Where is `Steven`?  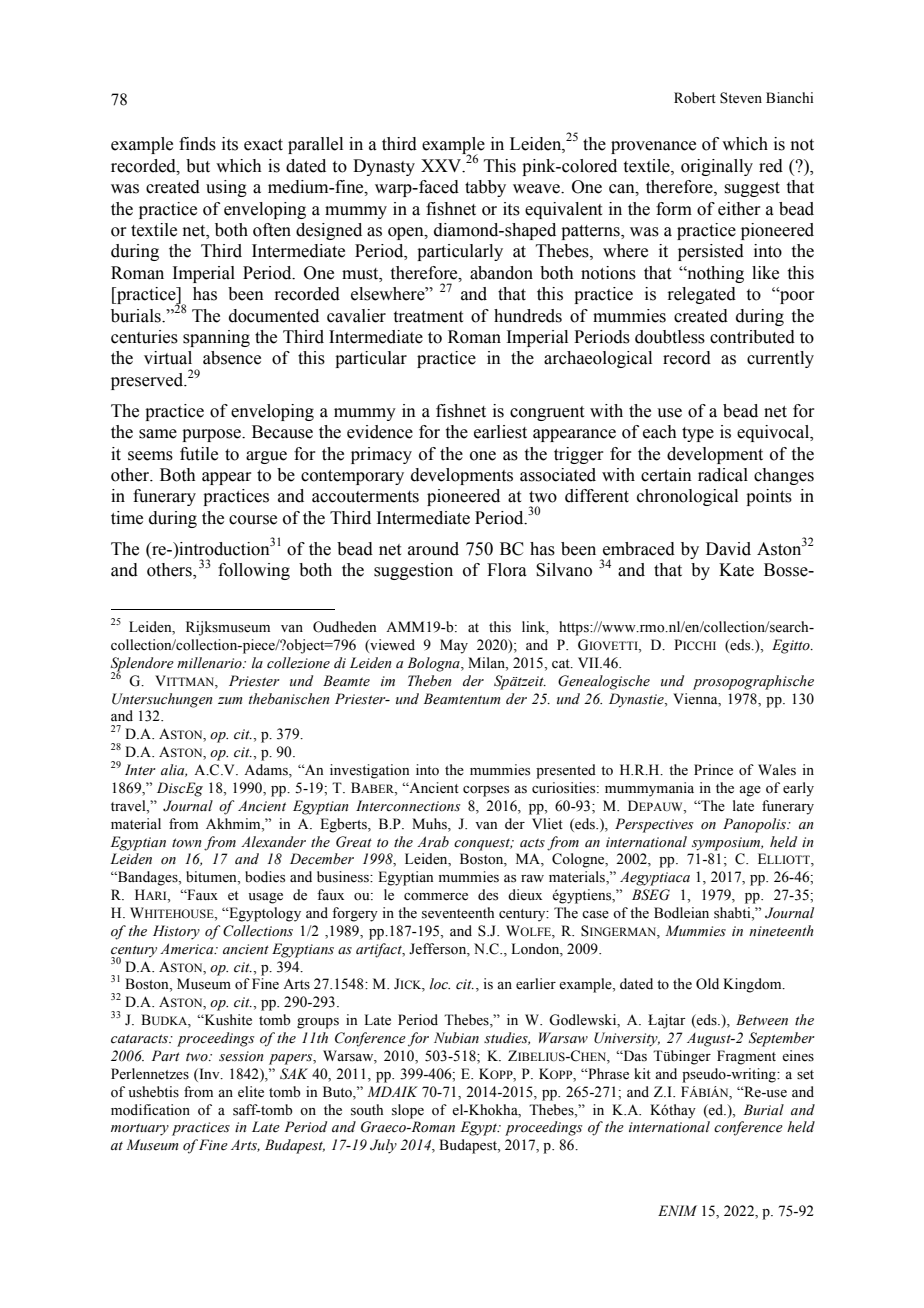 Steven is located at coordinates (741, 98).
